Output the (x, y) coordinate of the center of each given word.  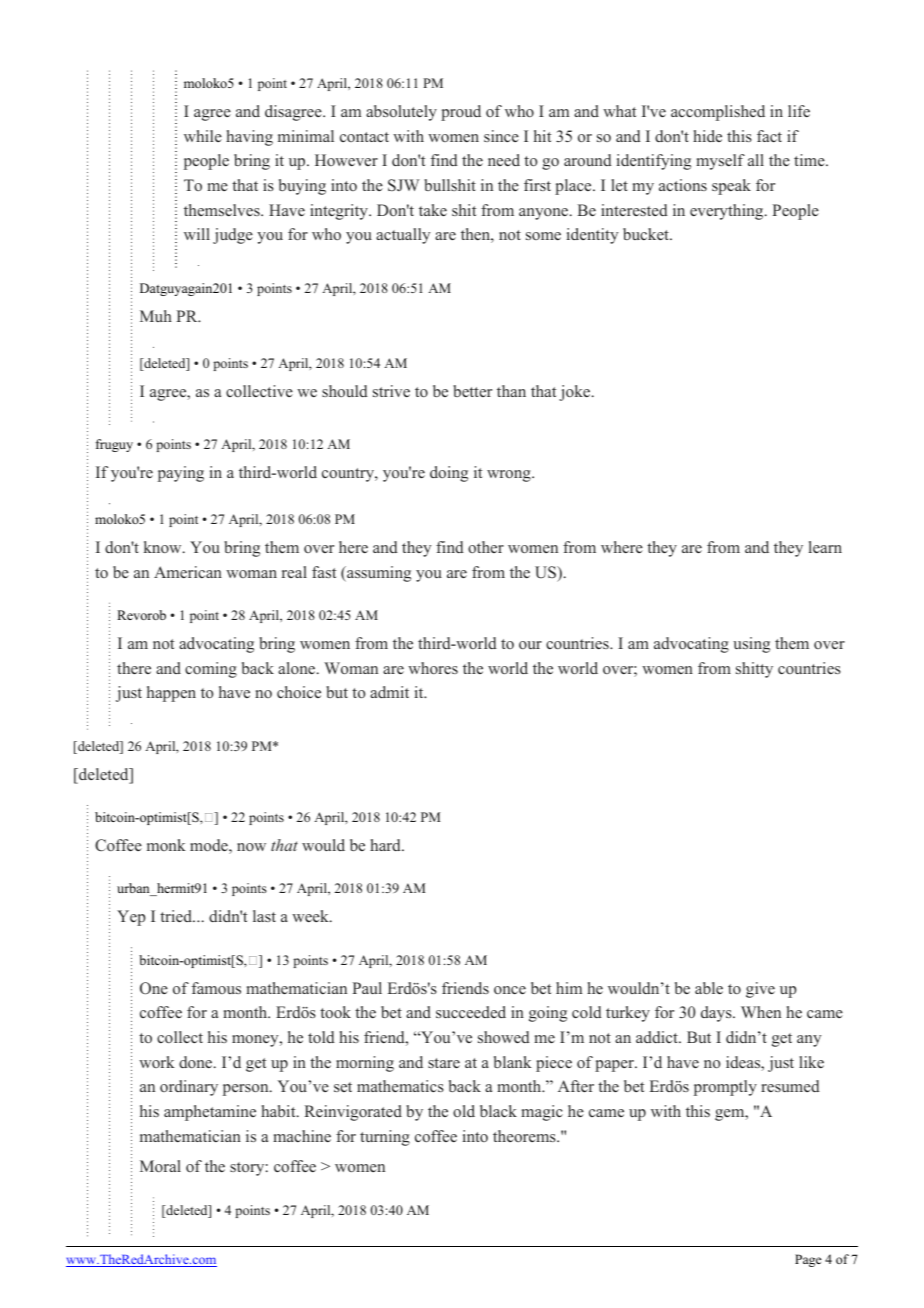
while (203, 136)
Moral (160, 1166)
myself (720, 162)
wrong (510, 476)
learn (825, 547)
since (501, 136)
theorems (525, 1136)
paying (181, 474)
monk (166, 845)
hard (386, 845)
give (760, 990)
